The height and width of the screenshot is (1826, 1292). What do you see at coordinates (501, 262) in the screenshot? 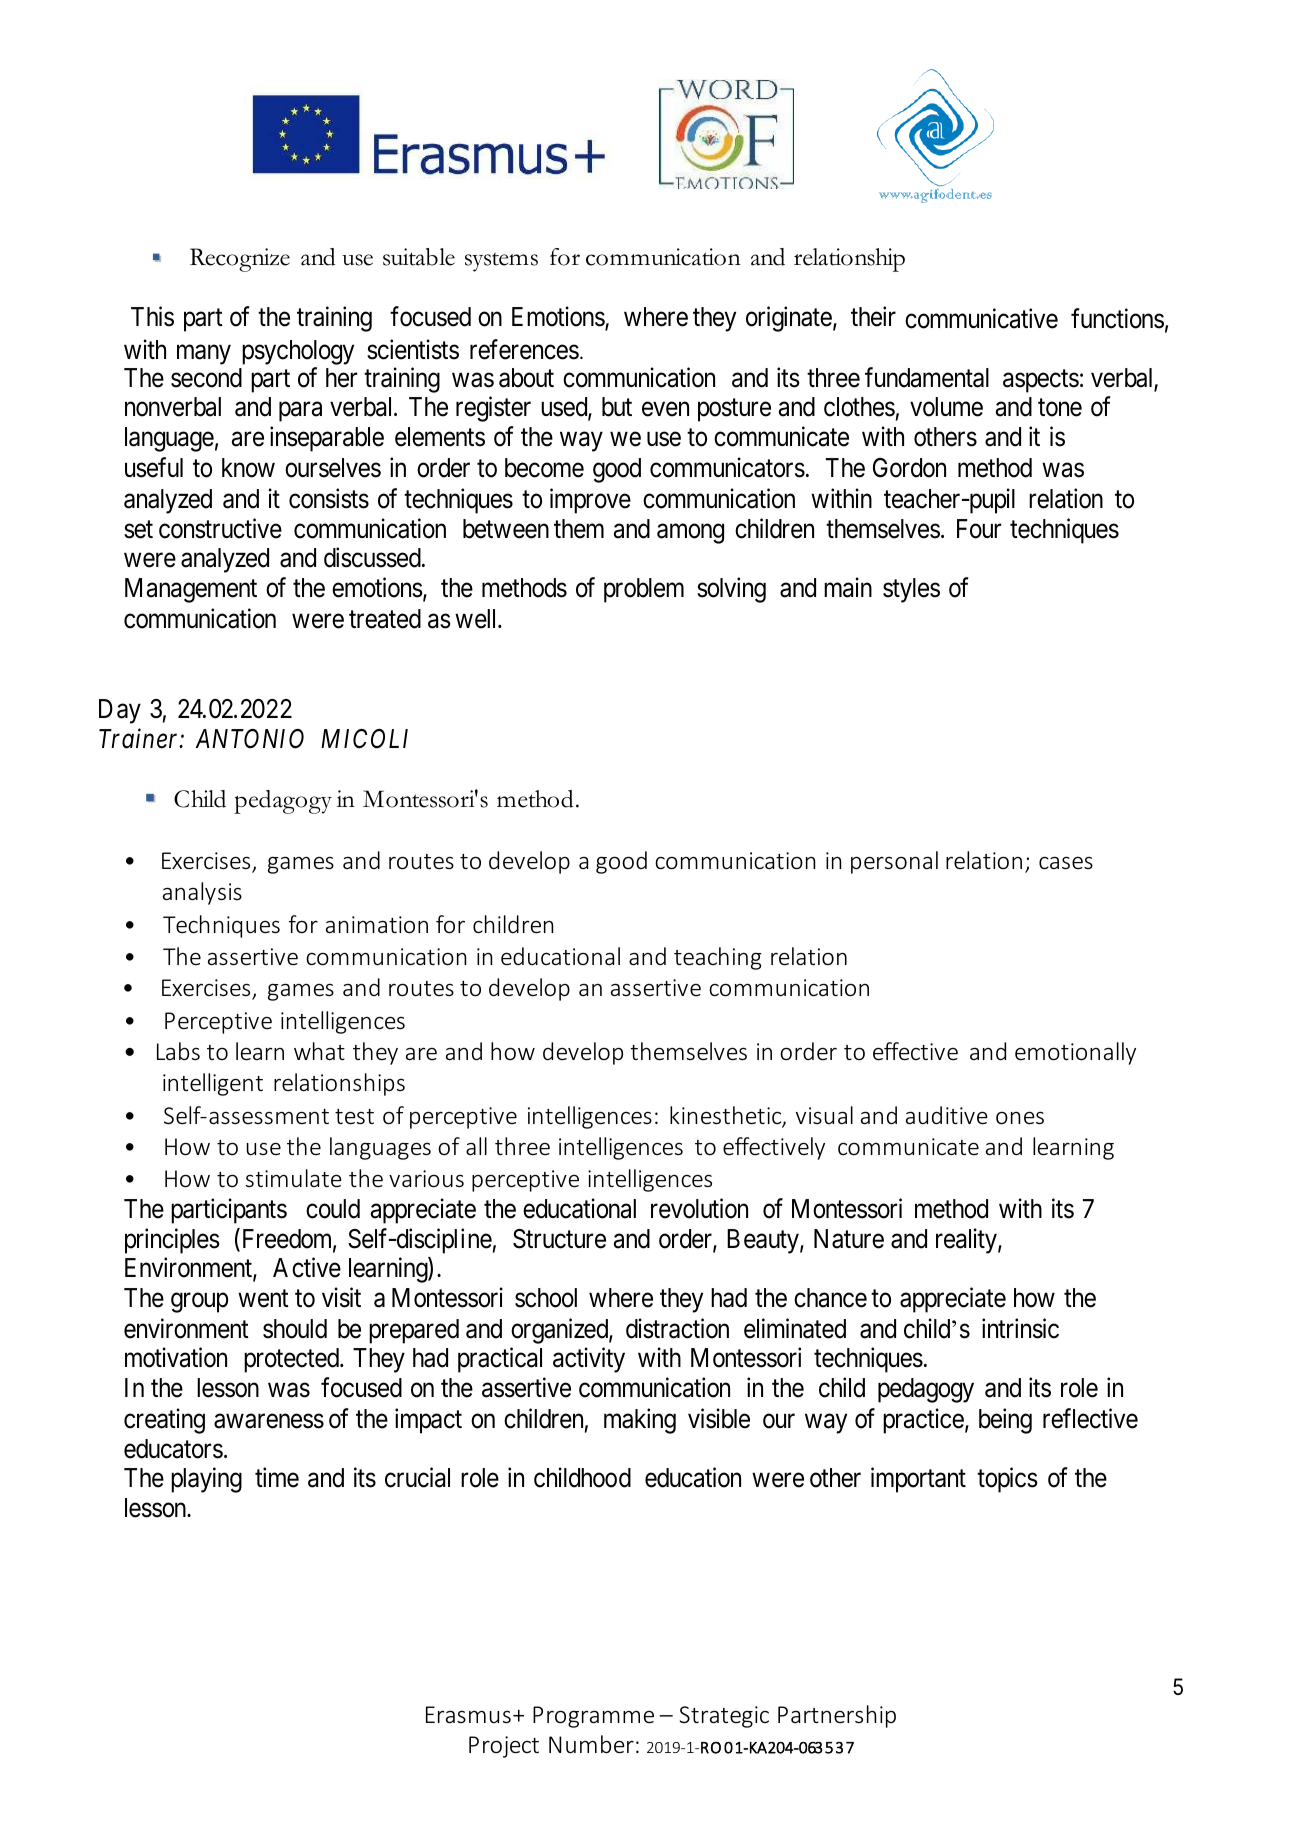
I see `systems` at bounding box center [501, 262].
